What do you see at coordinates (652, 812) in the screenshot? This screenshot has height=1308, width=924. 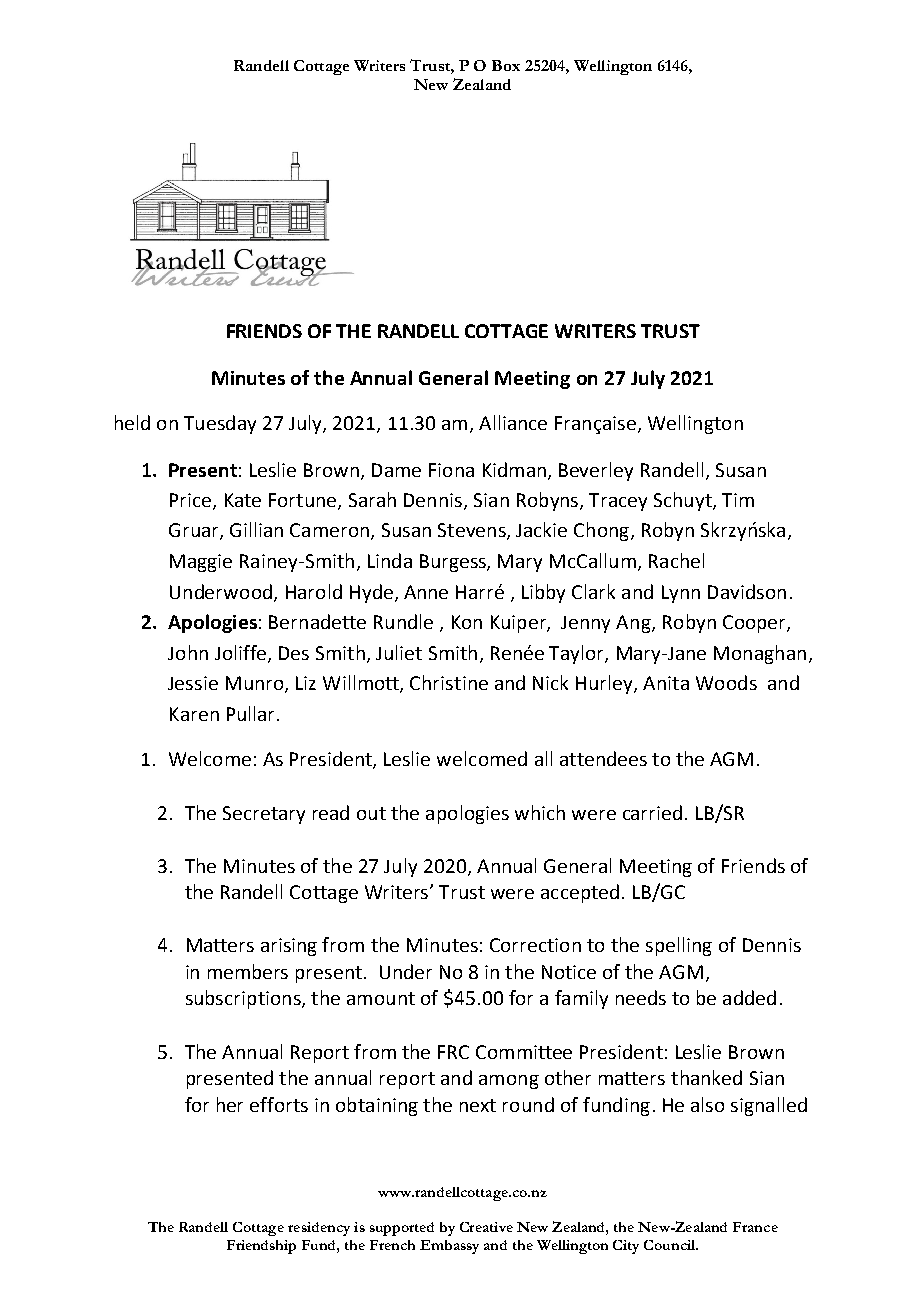 I see `carried` at bounding box center [652, 812].
